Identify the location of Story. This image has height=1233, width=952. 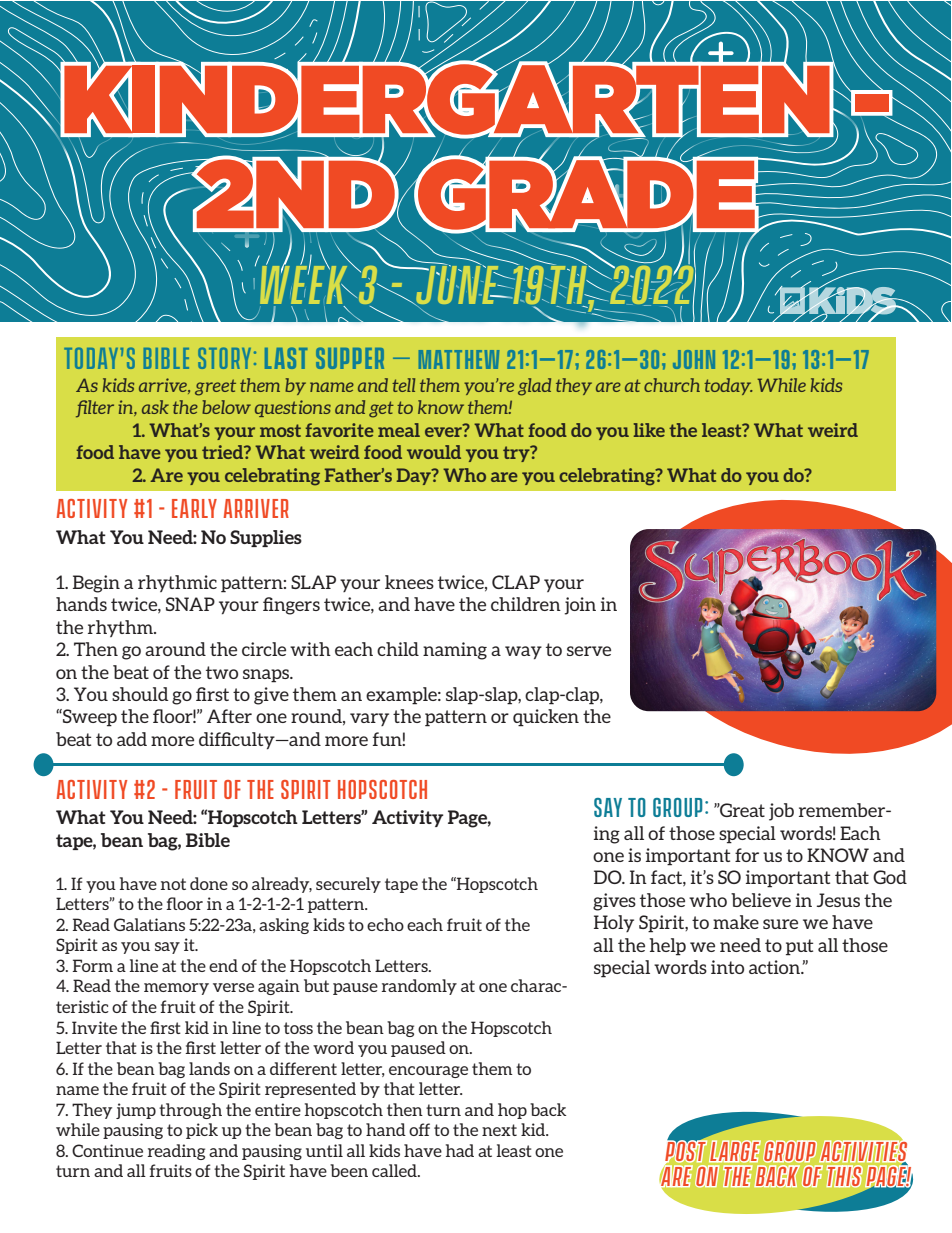
(224, 358).
